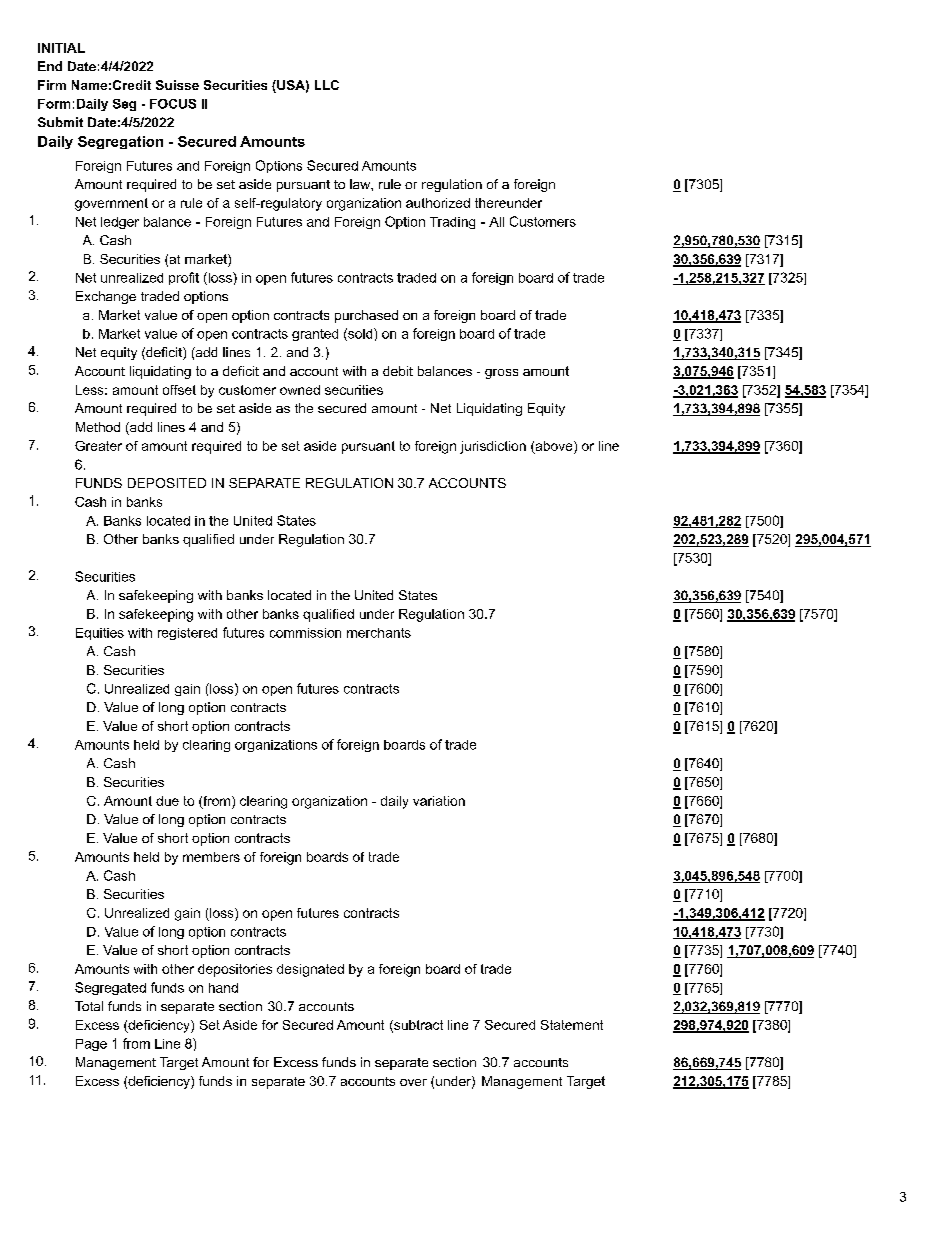  What do you see at coordinates (89, 1006) in the image?
I see `Total` at bounding box center [89, 1006].
